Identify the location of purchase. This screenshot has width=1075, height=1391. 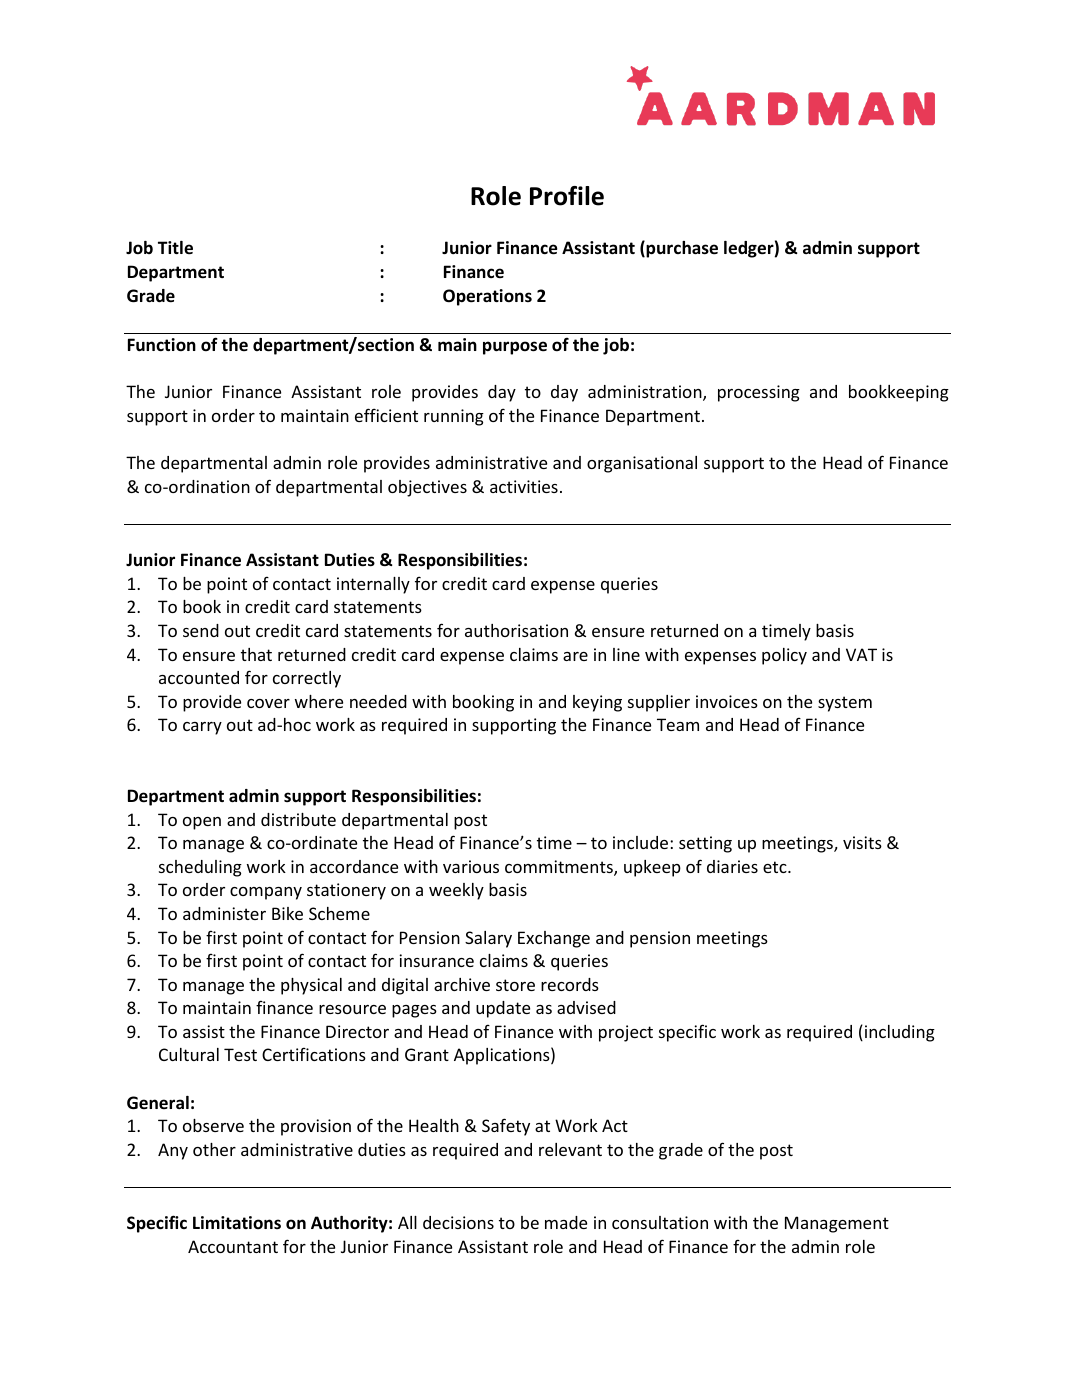
(681, 249).
